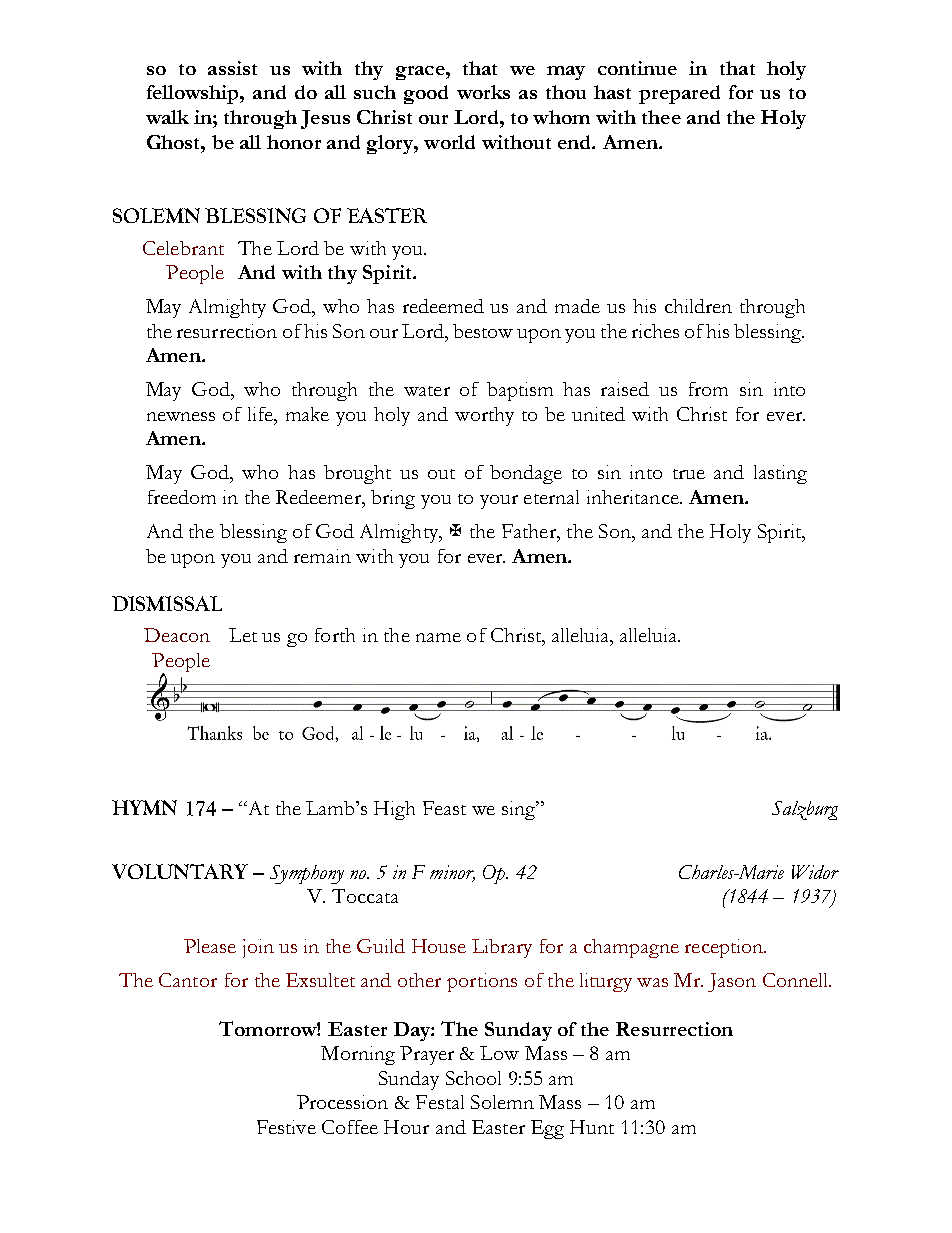 The image size is (952, 1233). Describe the element at coordinates (708, 389) in the image. I see `from` at that location.
